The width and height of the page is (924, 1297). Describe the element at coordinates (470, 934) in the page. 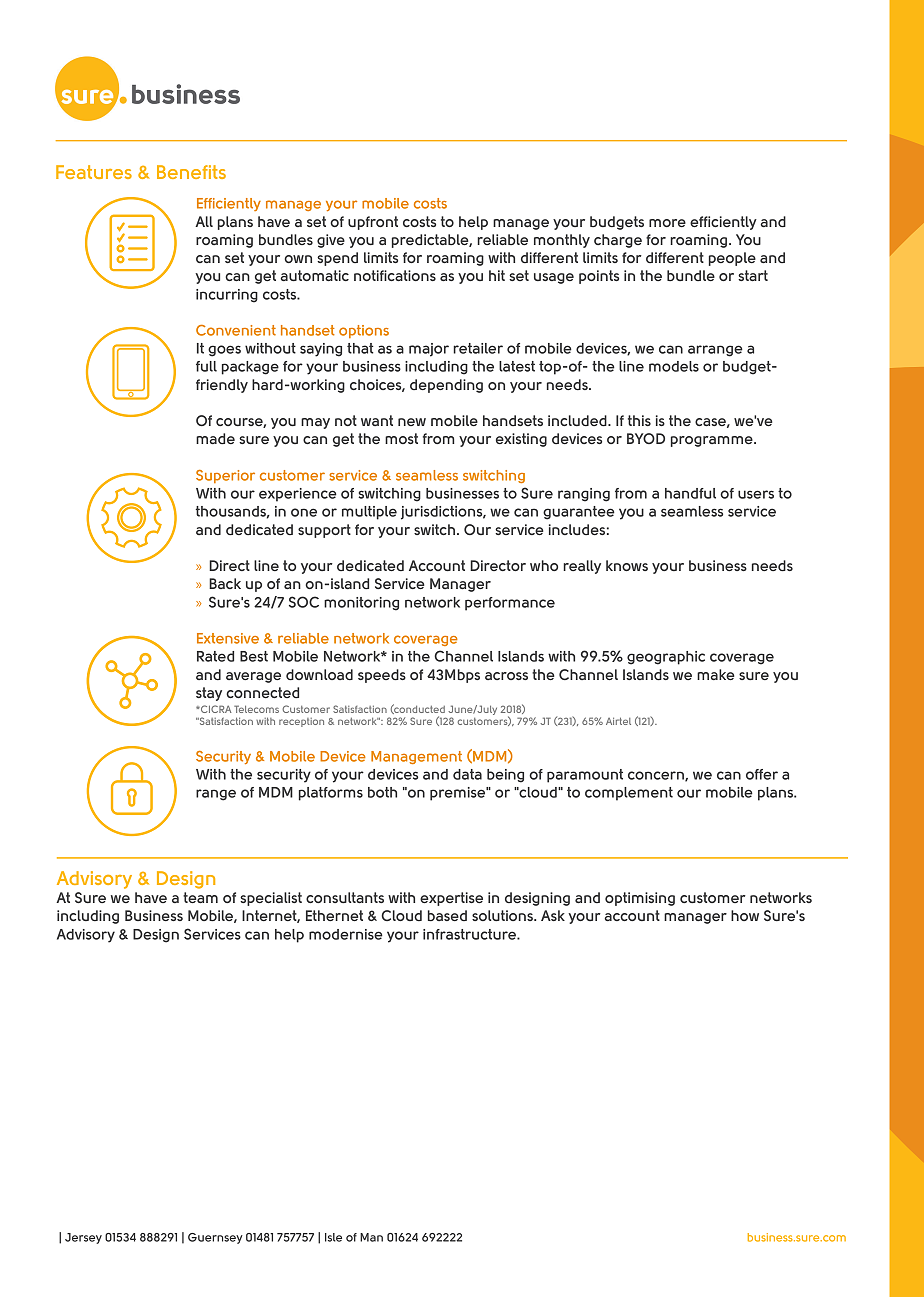

I see `infrastructure` at that location.
